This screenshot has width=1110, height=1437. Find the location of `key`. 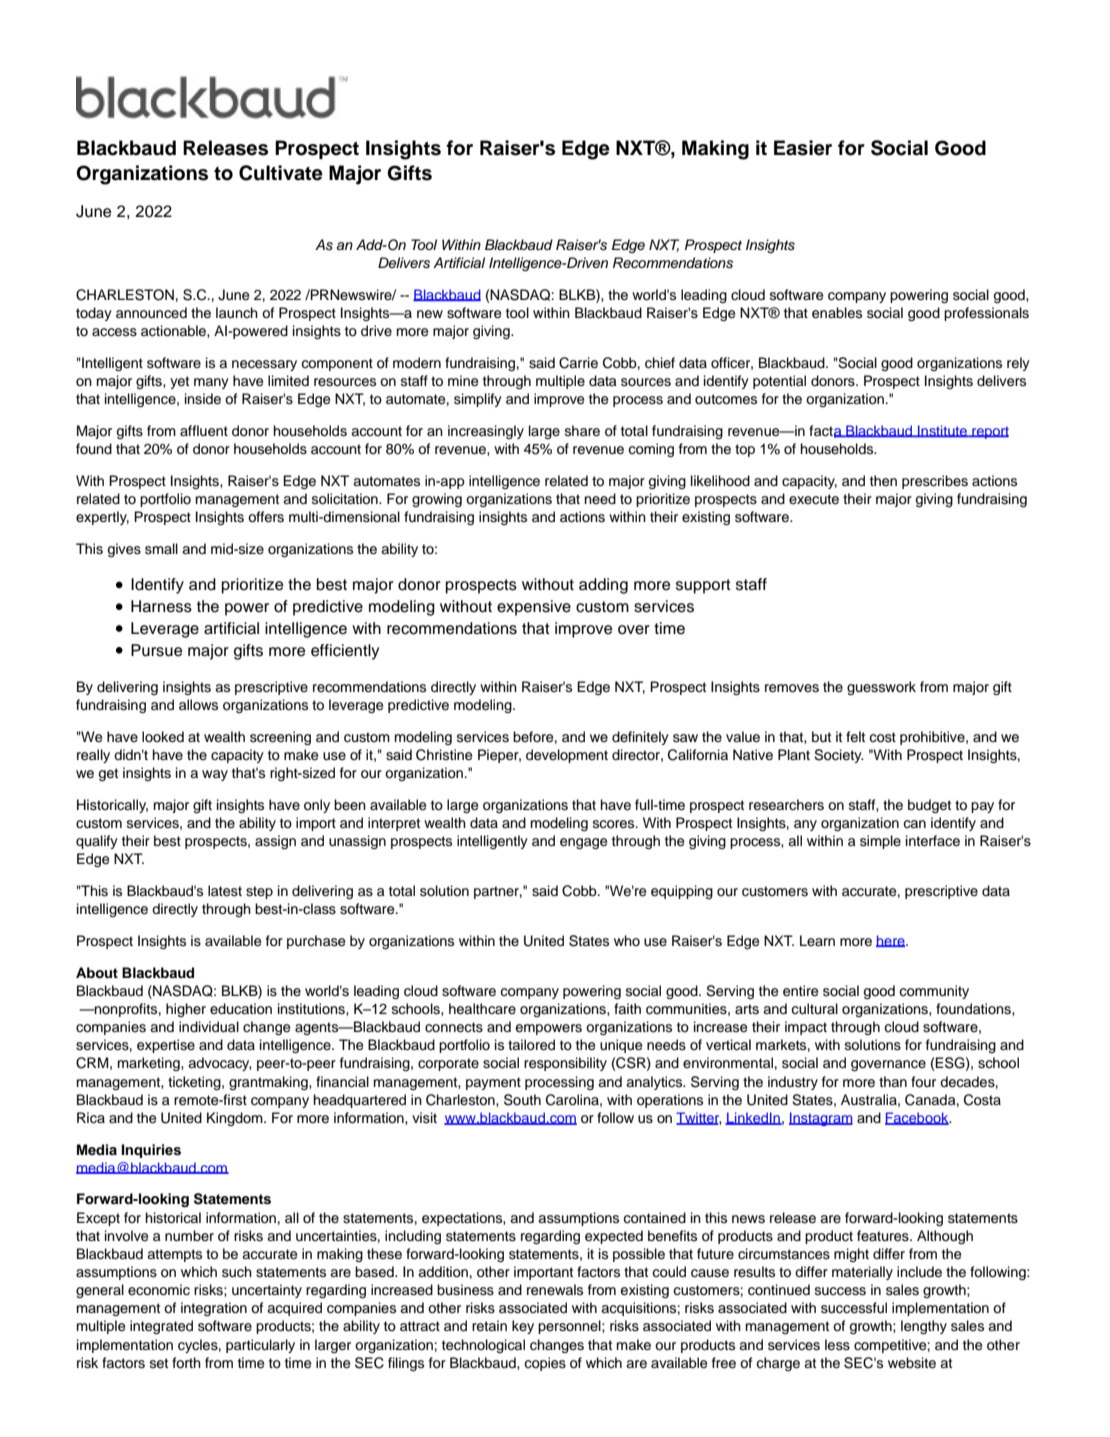

key is located at coordinates (523, 1327).
